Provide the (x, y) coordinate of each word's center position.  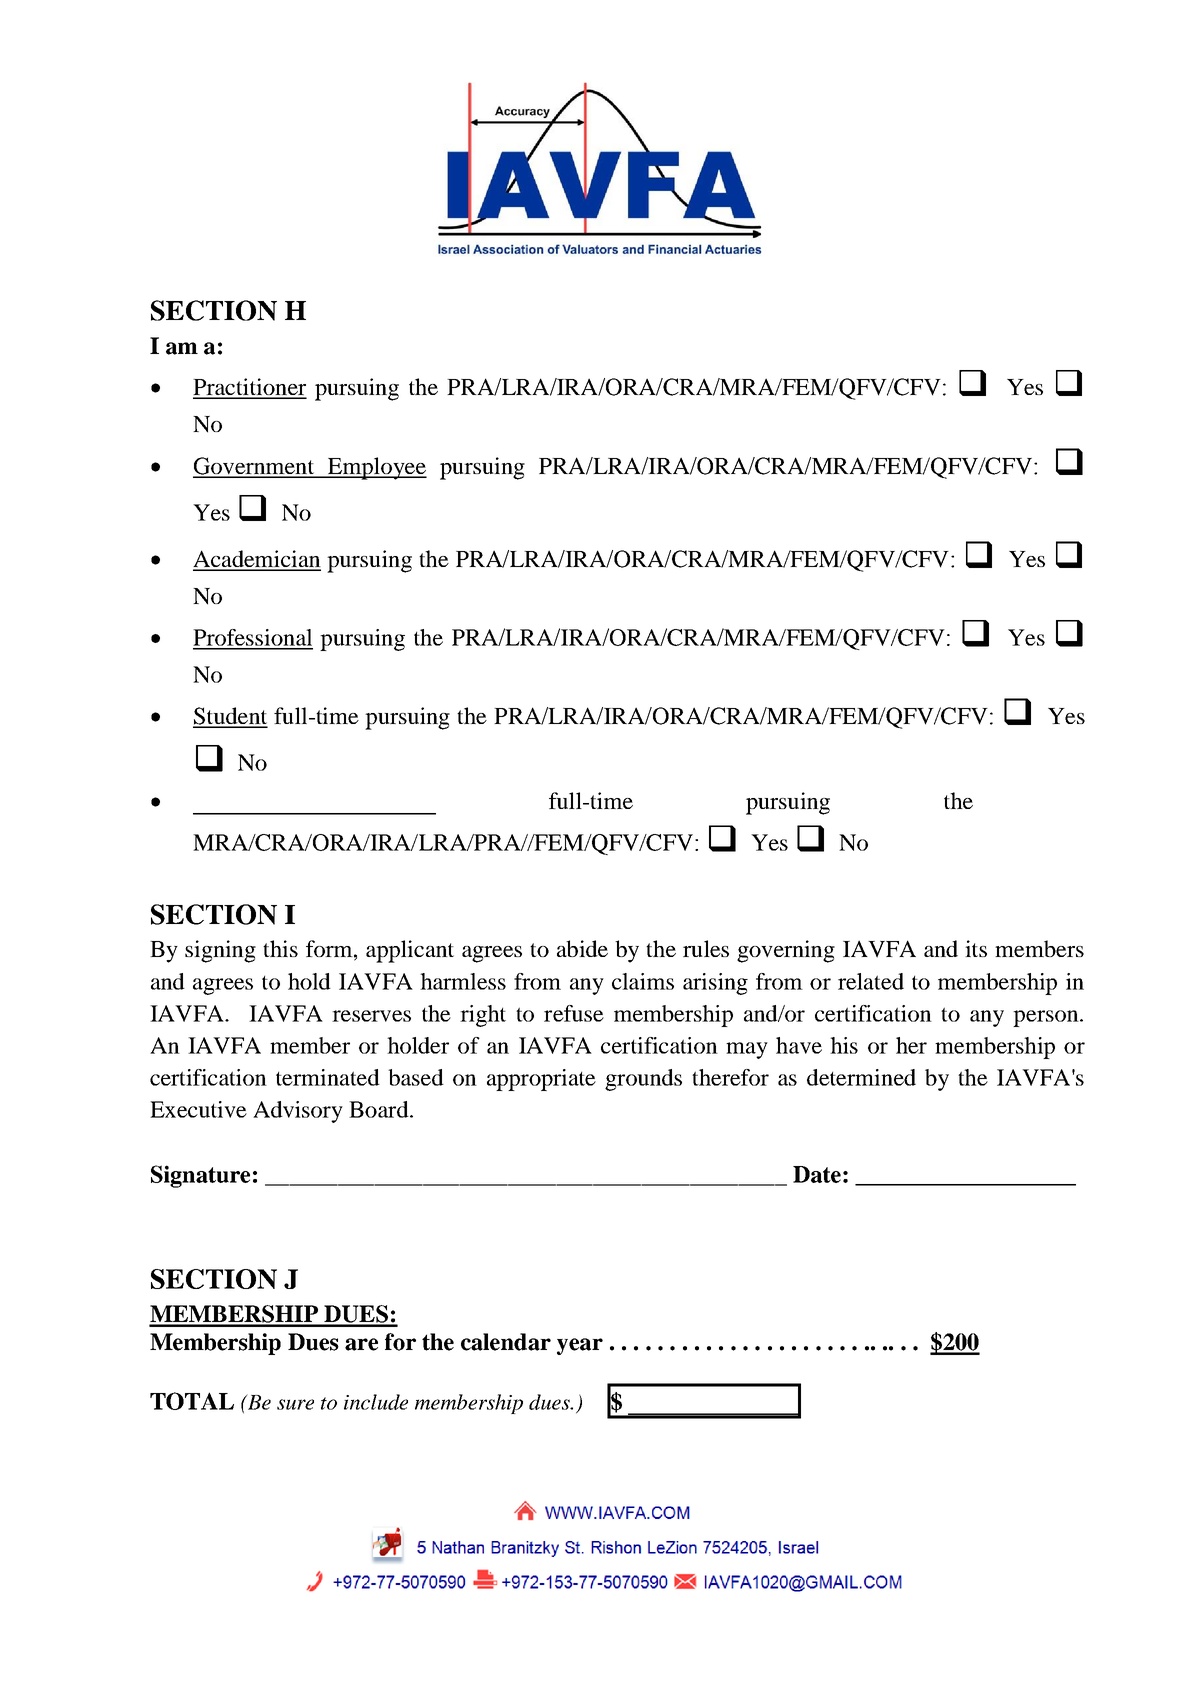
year (580, 1346)
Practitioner (250, 388)
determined (861, 1077)
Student (230, 717)
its (976, 948)
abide (582, 948)
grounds (643, 1080)
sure (295, 1404)
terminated (328, 1077)
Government (255, 467)
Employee (376, 468)
